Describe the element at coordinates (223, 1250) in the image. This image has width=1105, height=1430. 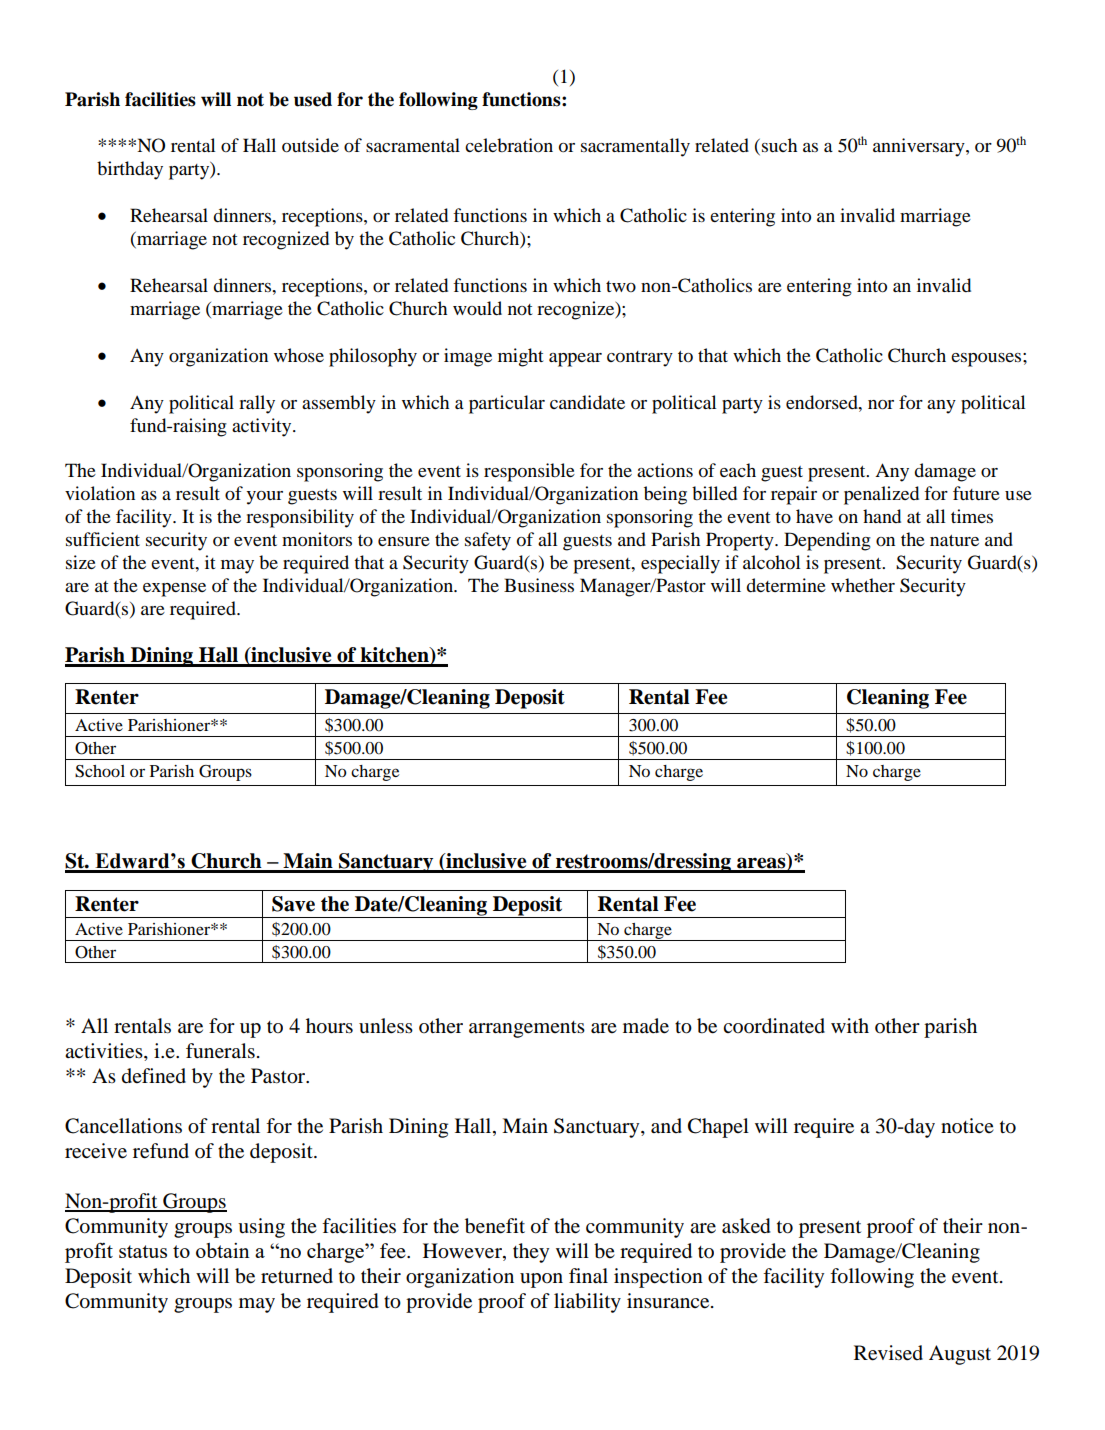
I see `obtain` at that location.
